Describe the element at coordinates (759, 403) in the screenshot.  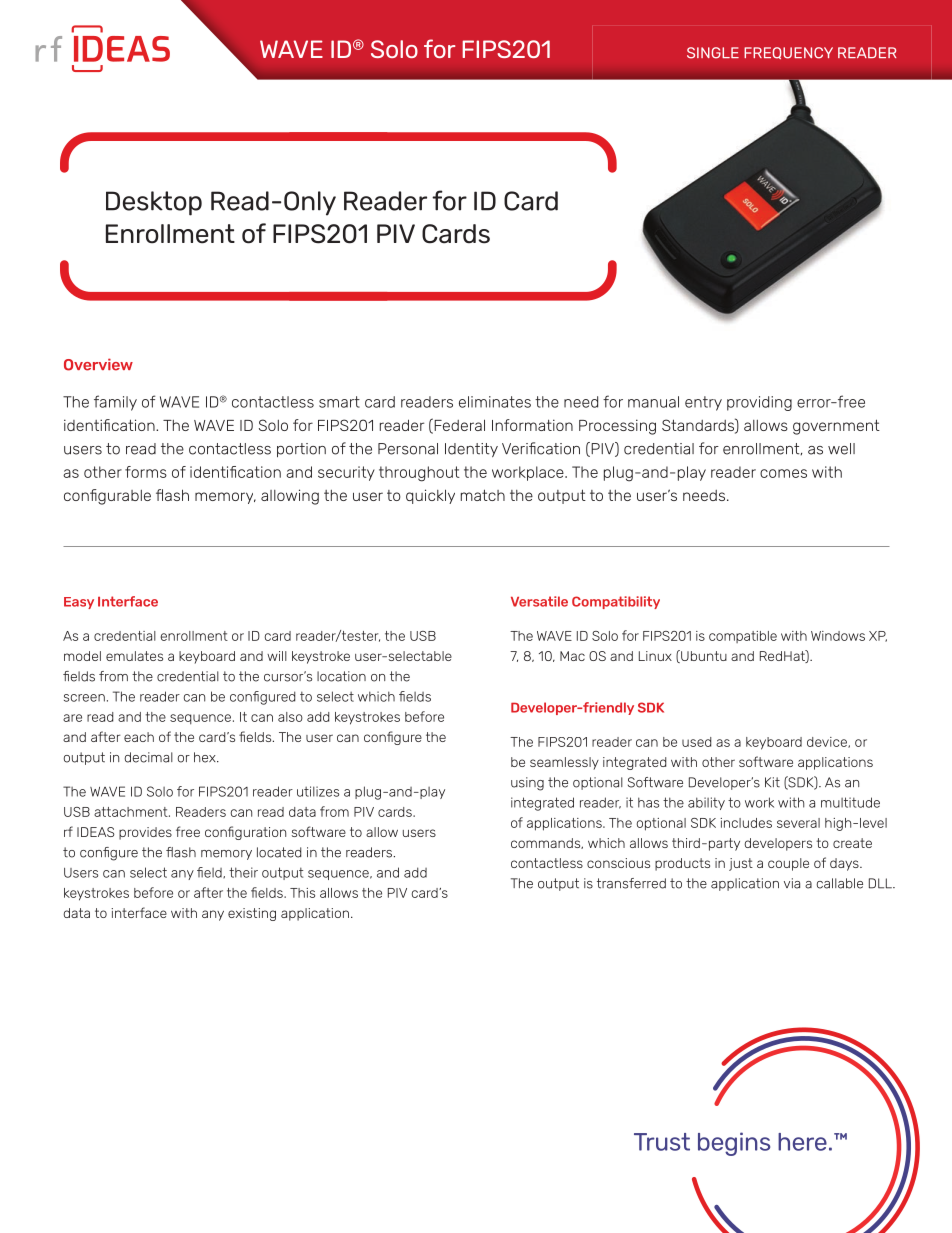
I see `providing` at that location.
